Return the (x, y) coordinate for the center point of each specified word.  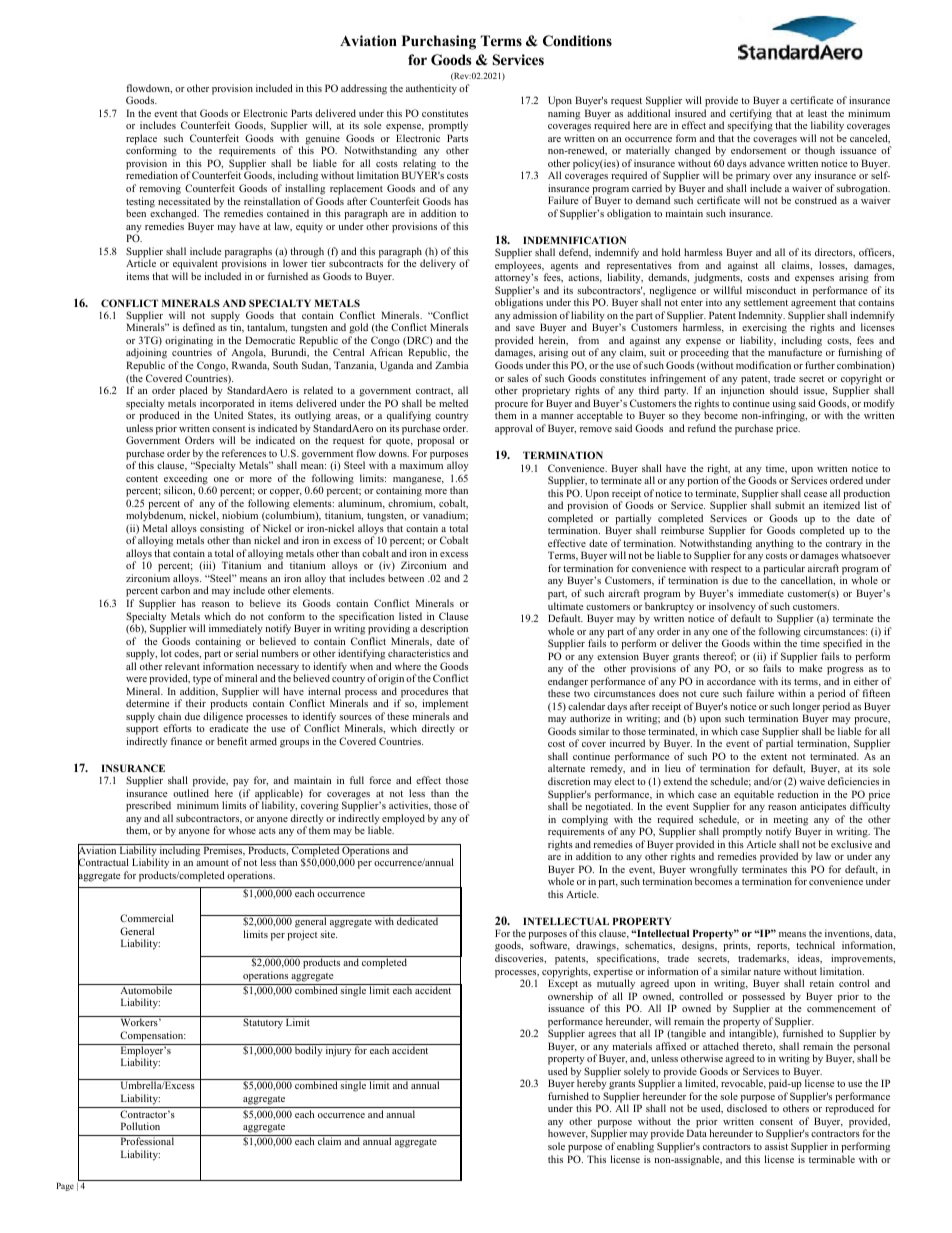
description (444, 629)
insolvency (733, 608)
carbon (175, 590)
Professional (147, 1141)
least (817, 113)
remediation (152, 175)
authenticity (431, 89)
